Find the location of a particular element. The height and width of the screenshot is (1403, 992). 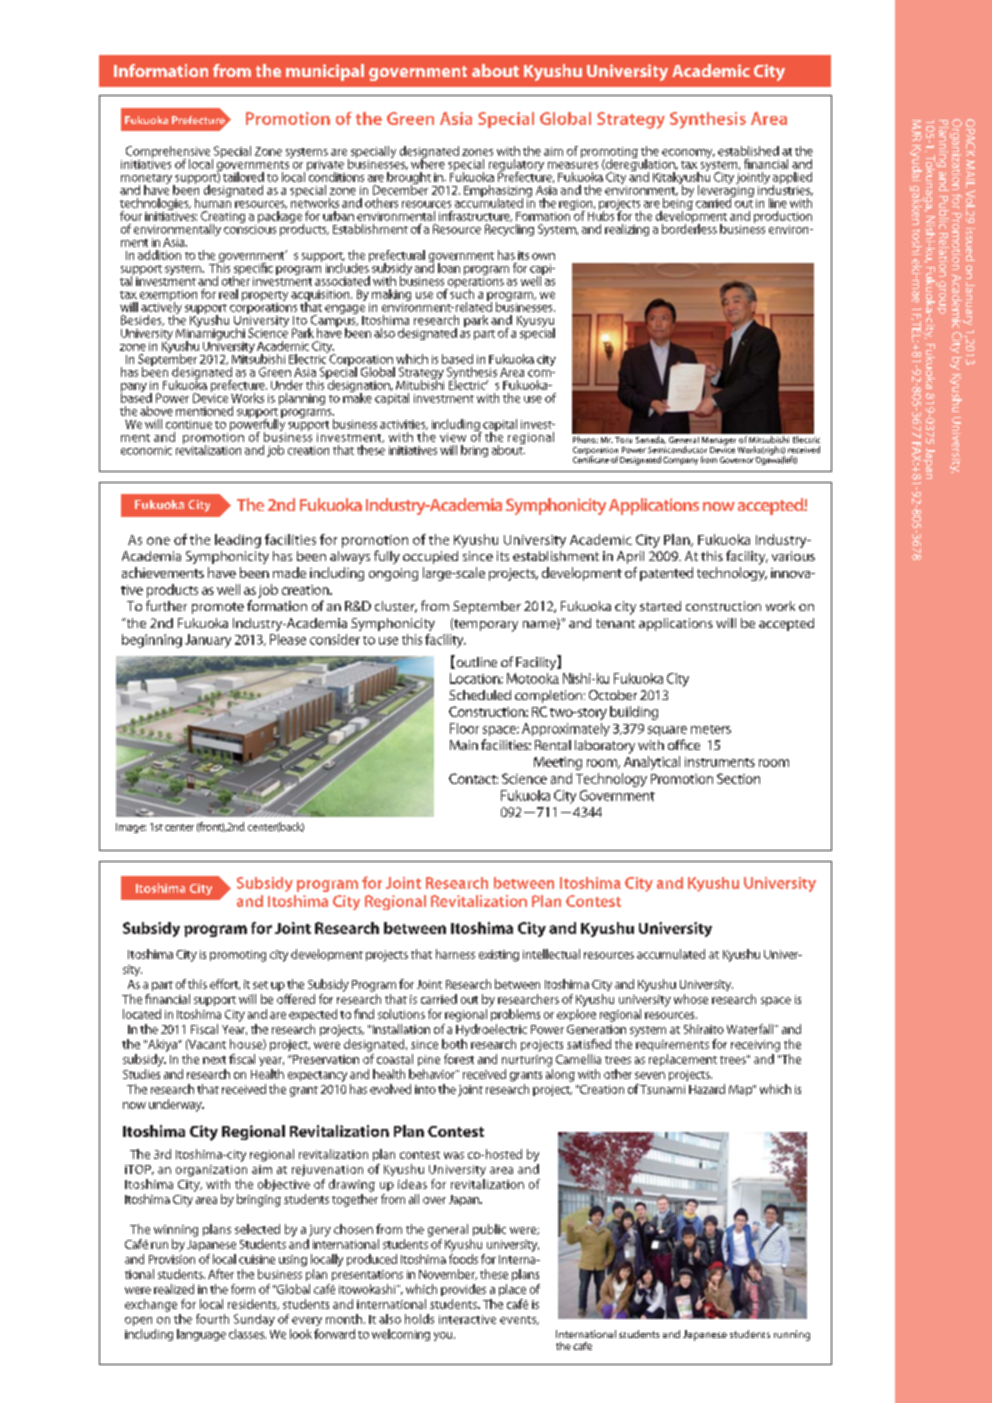

economy is located at coordinates (688, 153).
